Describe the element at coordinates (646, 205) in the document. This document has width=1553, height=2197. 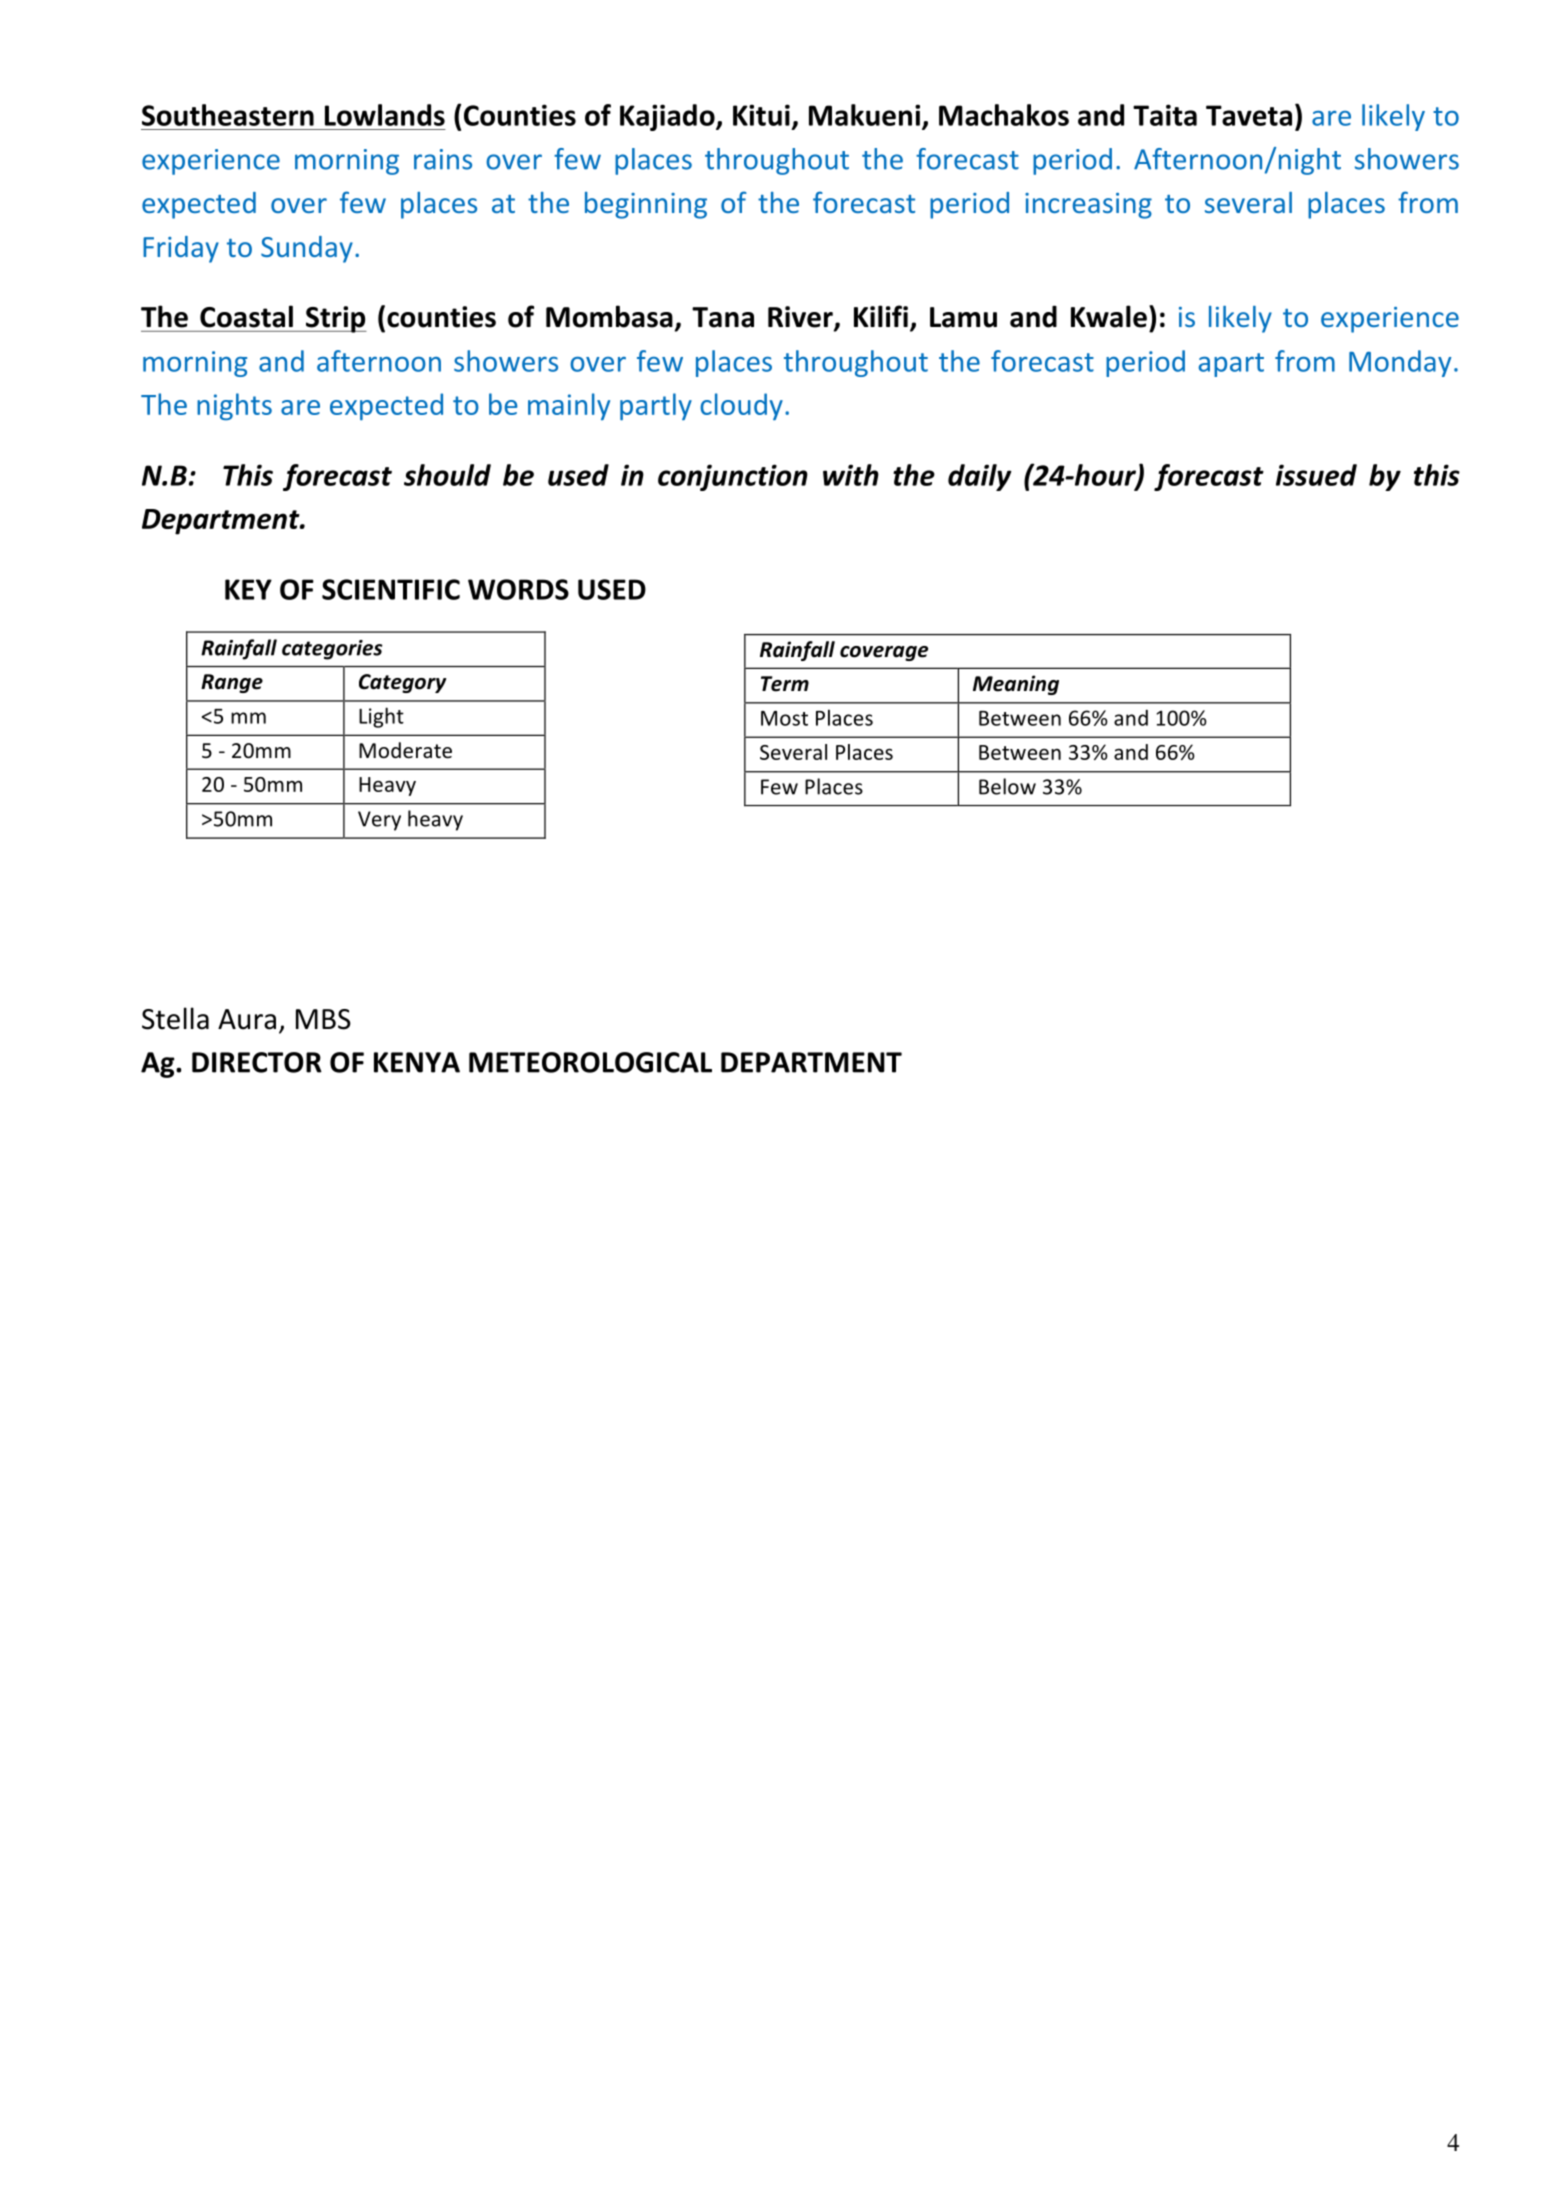
I see `beginning` at that location.
